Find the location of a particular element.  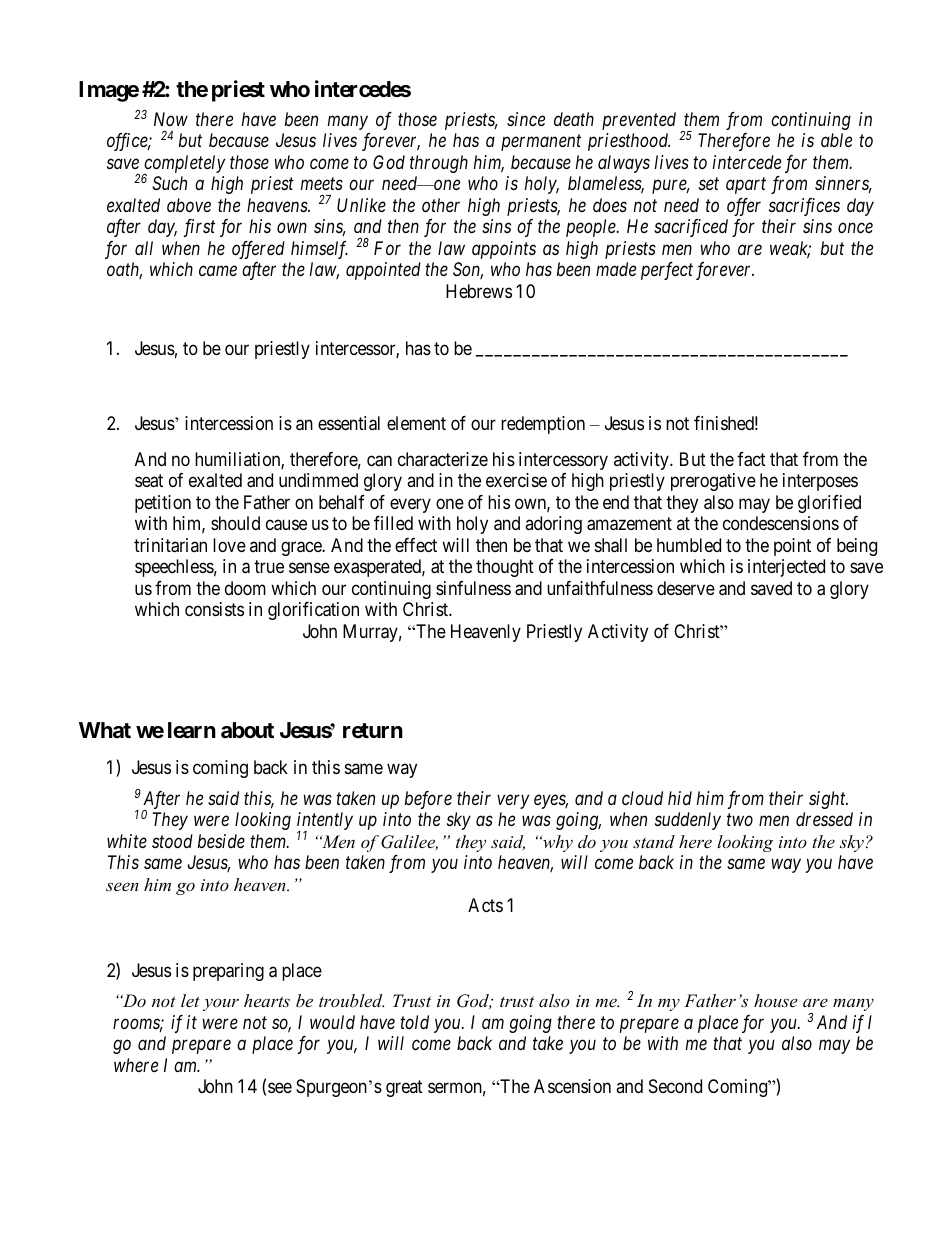

petition is located at coordinates (163, 504).
